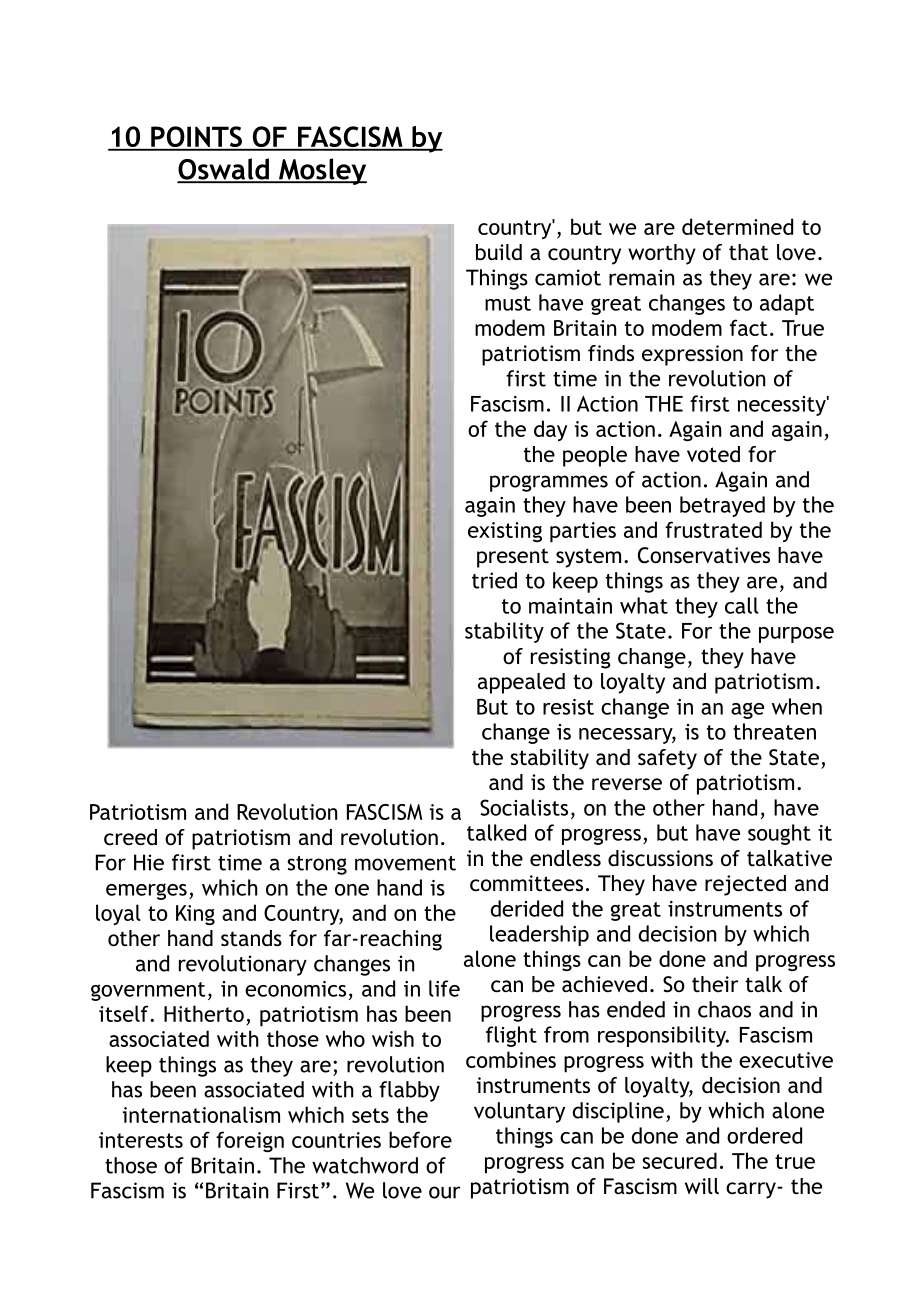  What do you see at coordinates (250, 1141) in the document?
I see `foreign` at bounding box center [250, 1141].
